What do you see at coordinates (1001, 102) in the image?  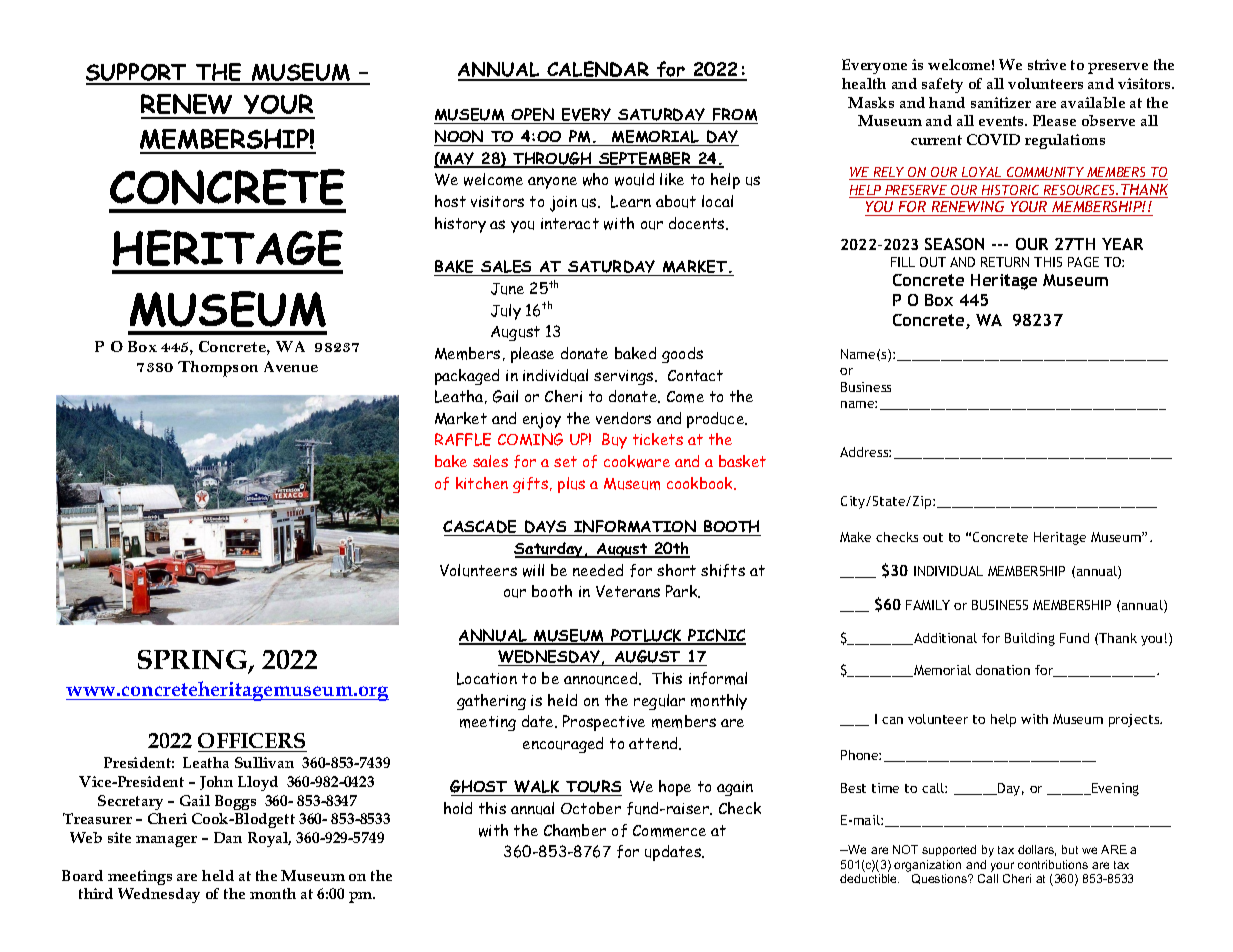 I see `sanitizer` at bounding box center [1001, 102].
